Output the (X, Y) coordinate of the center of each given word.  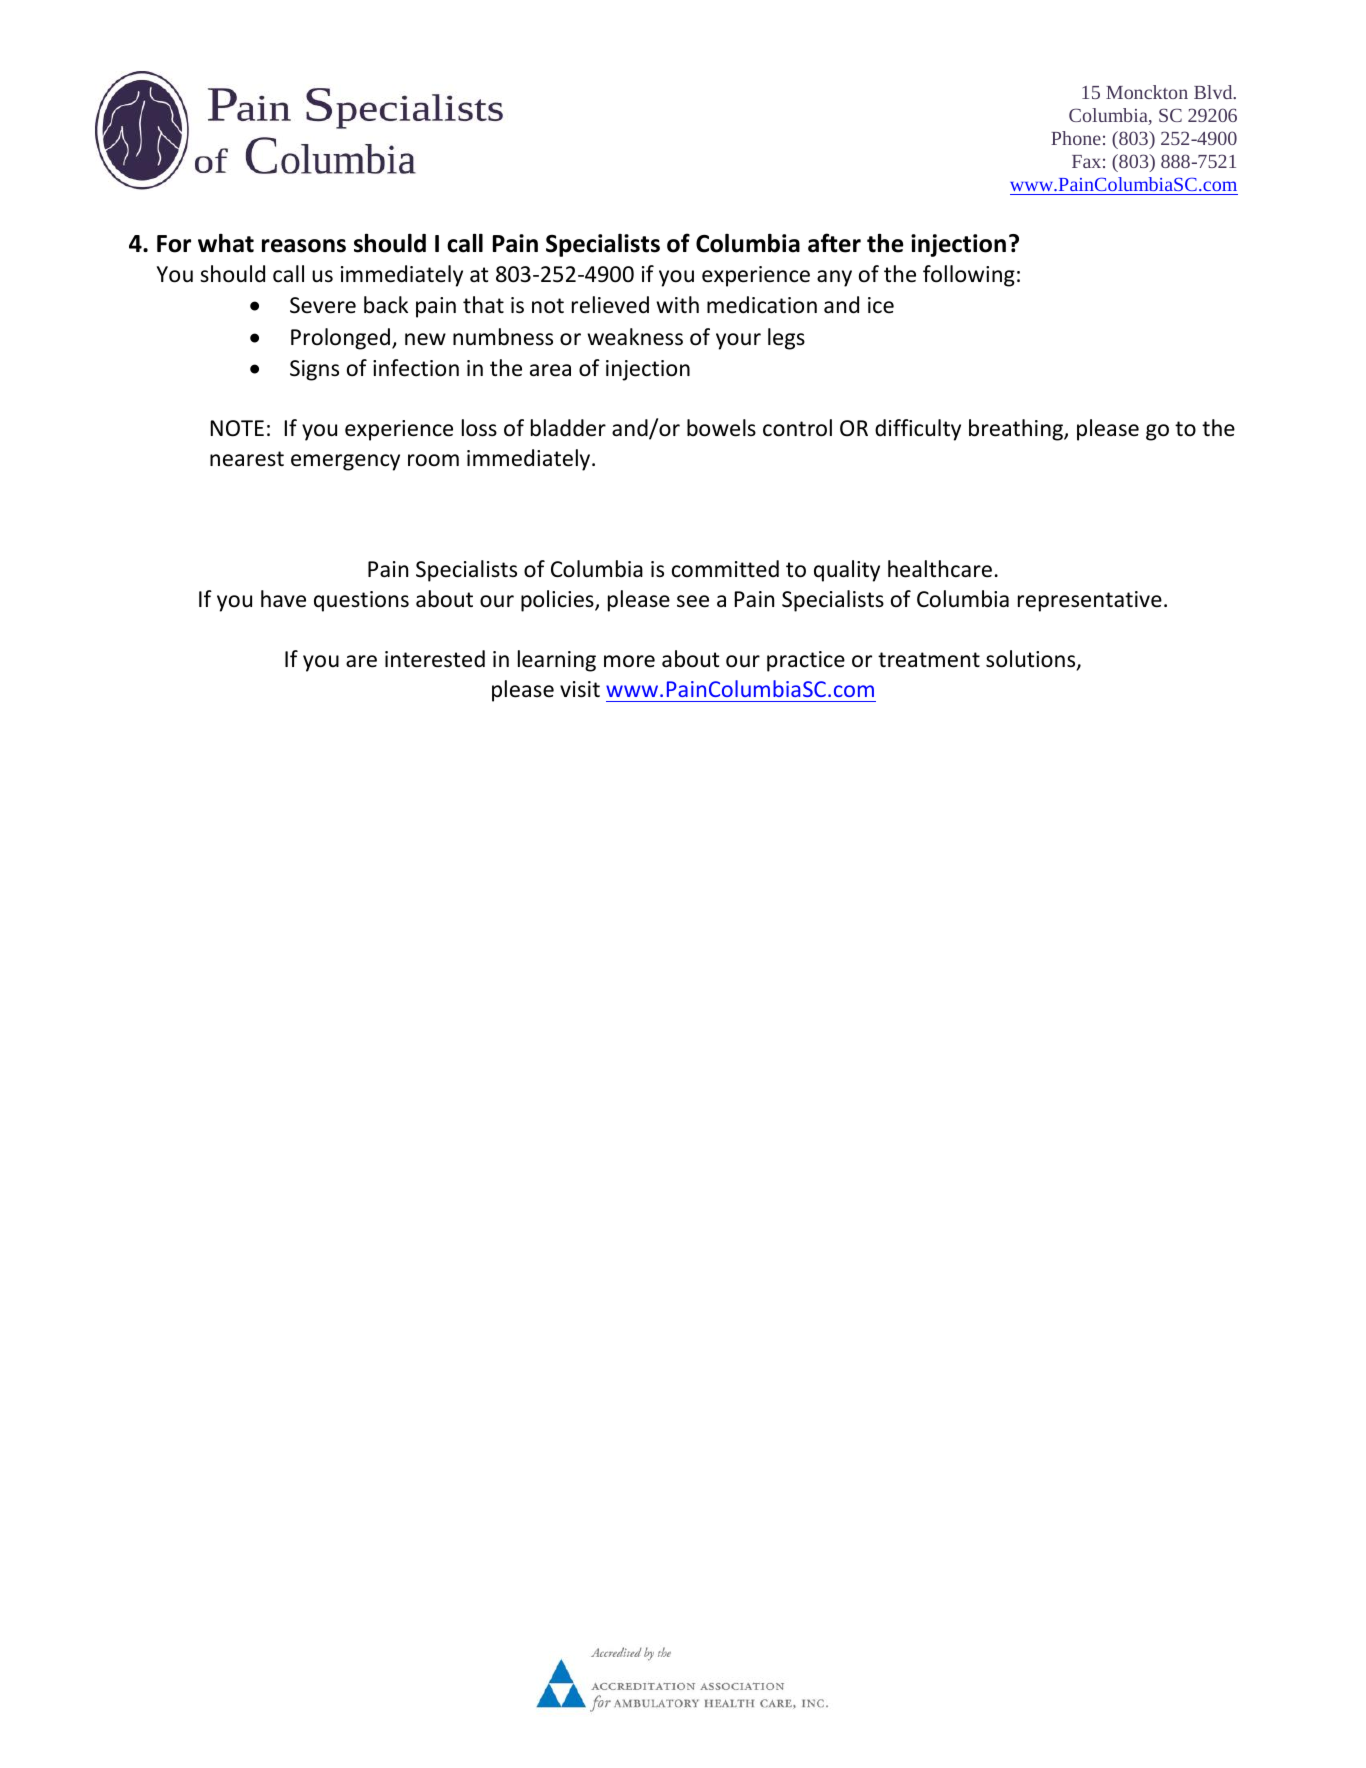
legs (786, 339)
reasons (304, 246)
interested (435, 659)
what (226, 243)
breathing (1017, 430)
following (969, 276)
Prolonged (340, 339)
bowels (721, 428)
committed (725, 569)
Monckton (1147, 92)
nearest (247, 459)
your (738, 341)
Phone (1076, 138)
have (283, 599)
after (834, 243)
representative (1090, 601)
